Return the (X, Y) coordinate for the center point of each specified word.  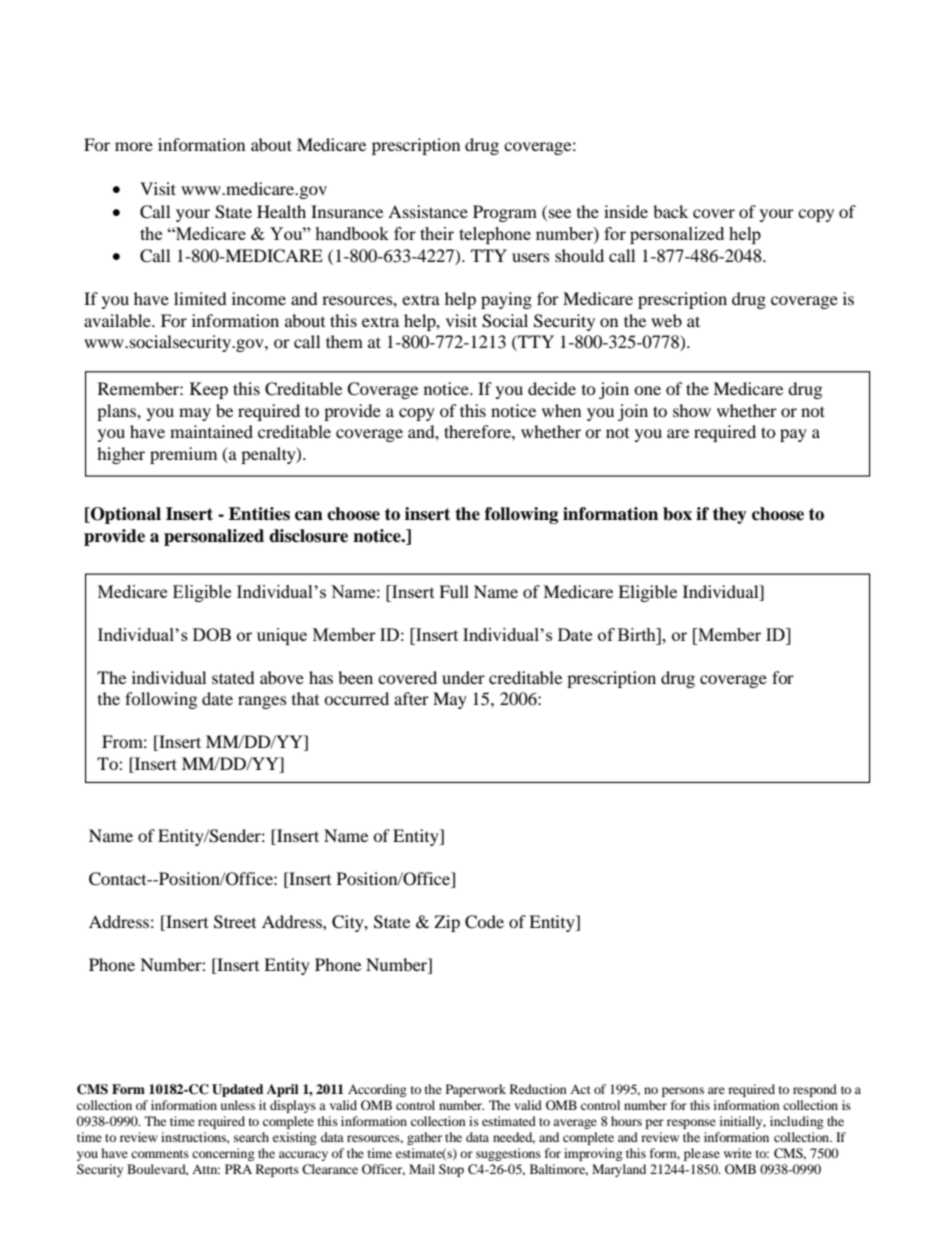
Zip (447, 923)
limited (200, 298)
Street (235, 922)
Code (484, 922)
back (670, 211)
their (437, 233)
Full (454, 591)
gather (424, 1138)
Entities (259, 514)
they (730, 515)
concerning (223, 1154)
